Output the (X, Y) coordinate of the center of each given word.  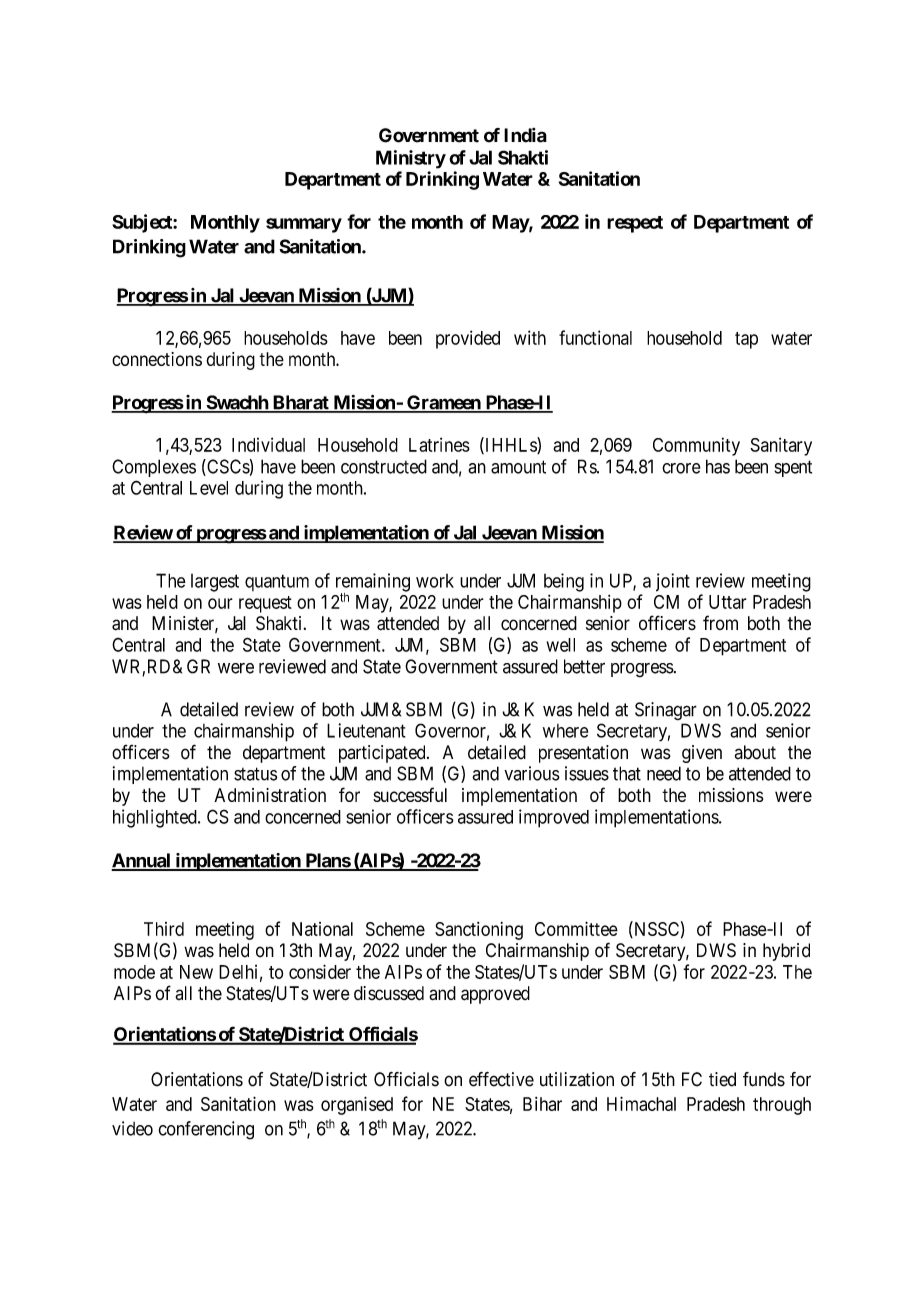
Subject (143, 223)
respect (635, 224)
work (435, 581)
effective (501, 1079)
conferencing (206, 1130)
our (220, 603)
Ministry (411, 159)
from (720, 622)
